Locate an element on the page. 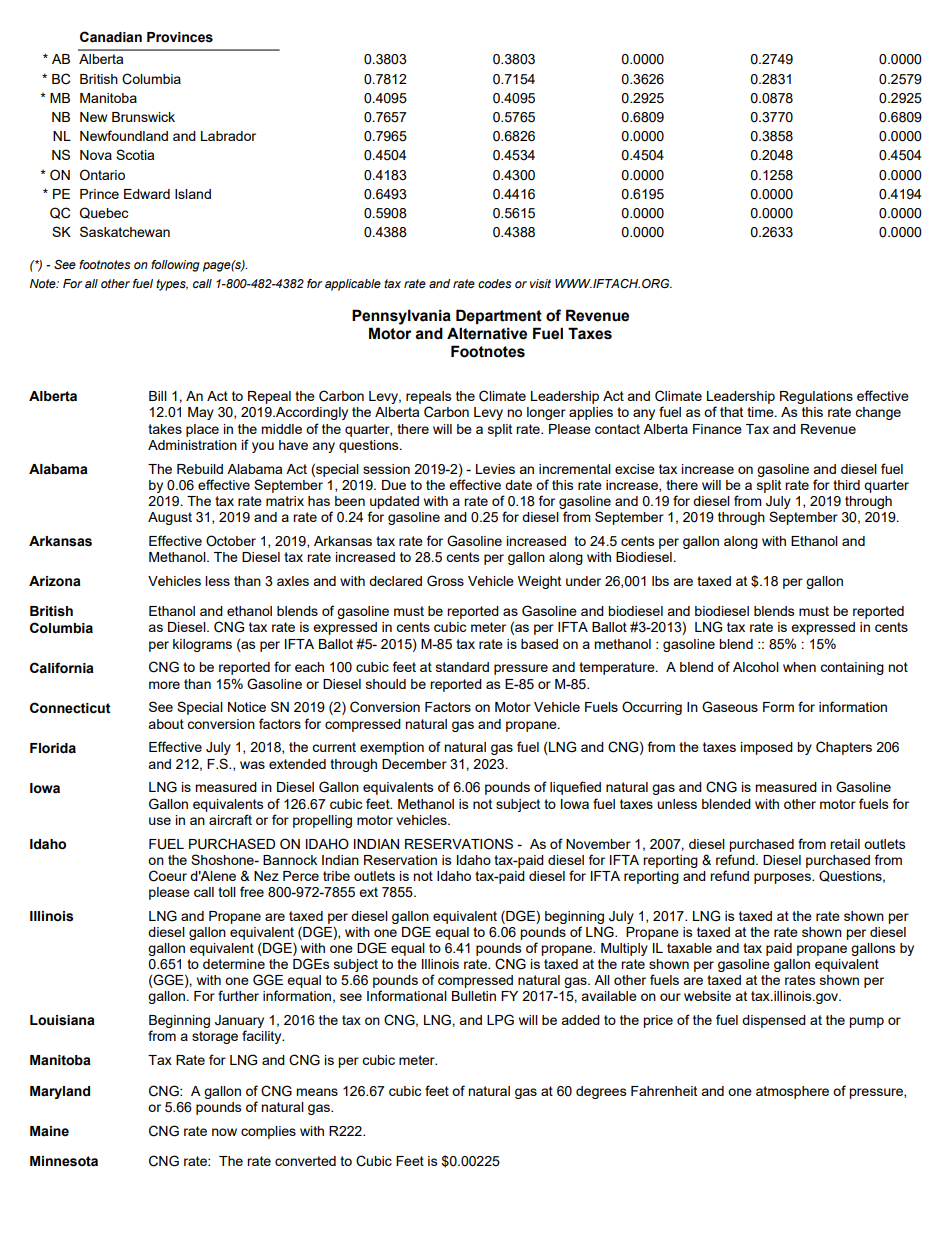 The height and width of the document is (1233, 952). Provinces is located at coordinates (180, 37).
